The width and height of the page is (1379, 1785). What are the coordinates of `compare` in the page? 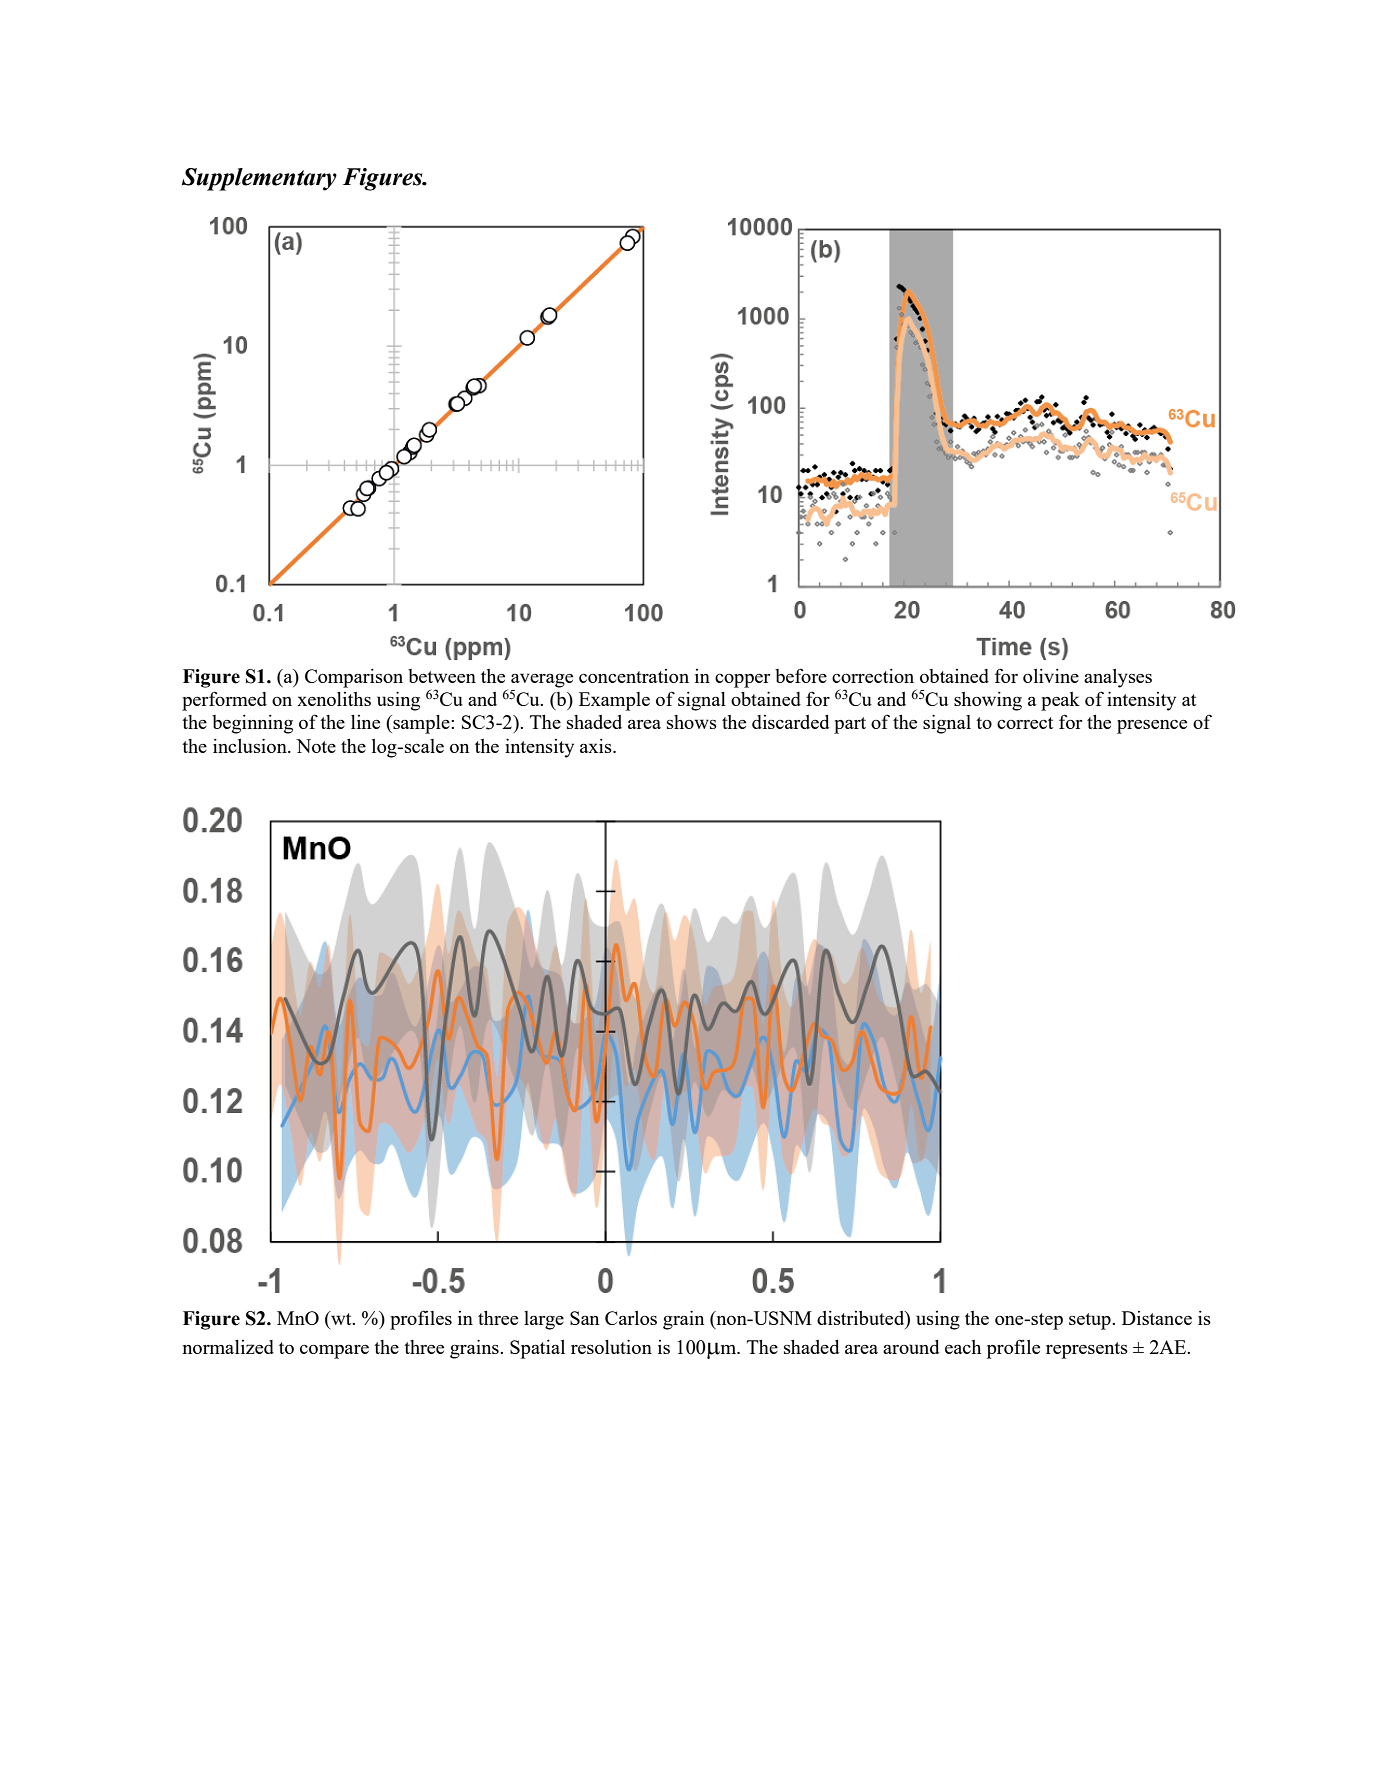 It's located at (334, 1352).
